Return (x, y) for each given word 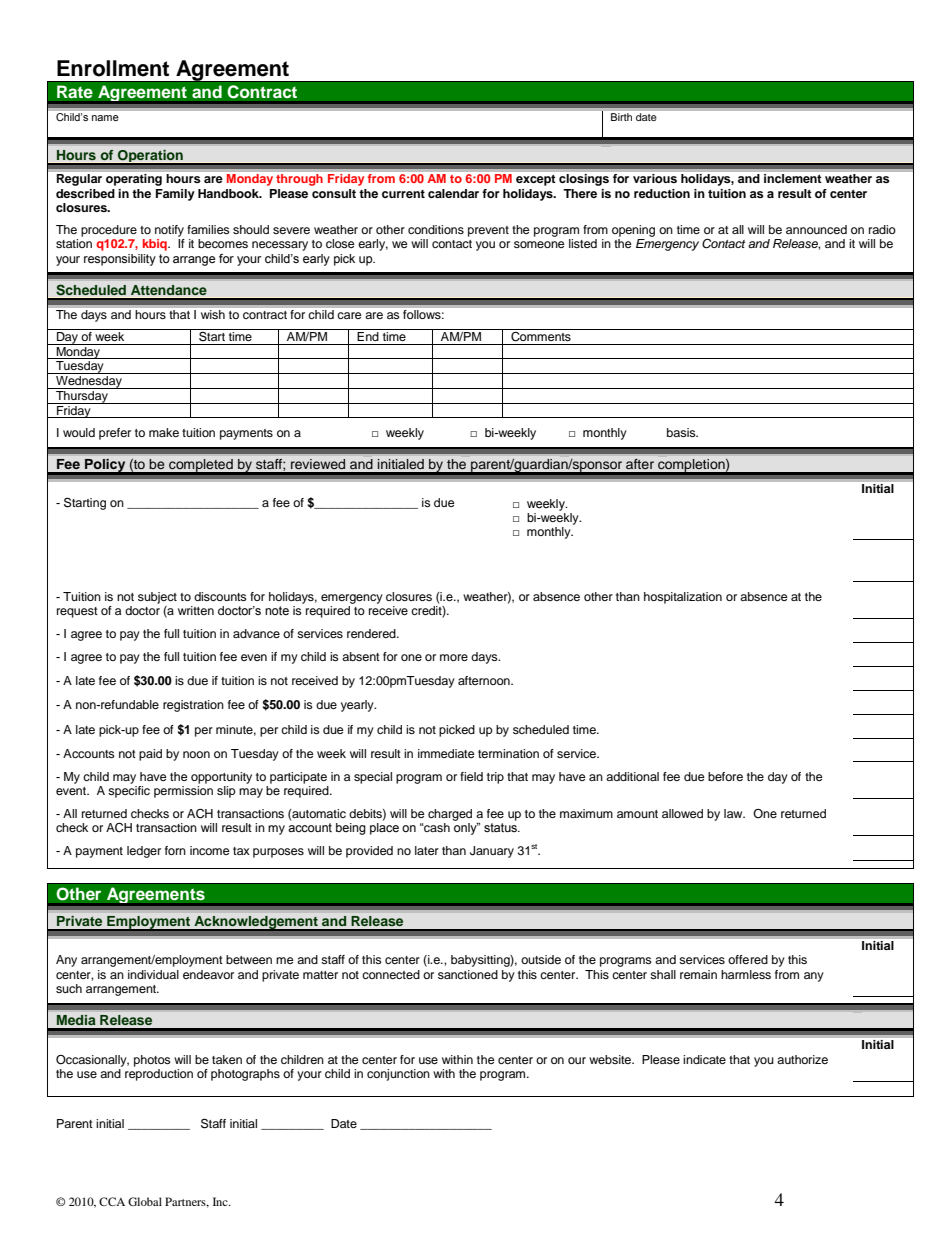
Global (145, 1201)
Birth (621, 117)
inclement (792, 178)
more (454, 657)
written (196, 610)
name (105, 118)
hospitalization (683, 598)
